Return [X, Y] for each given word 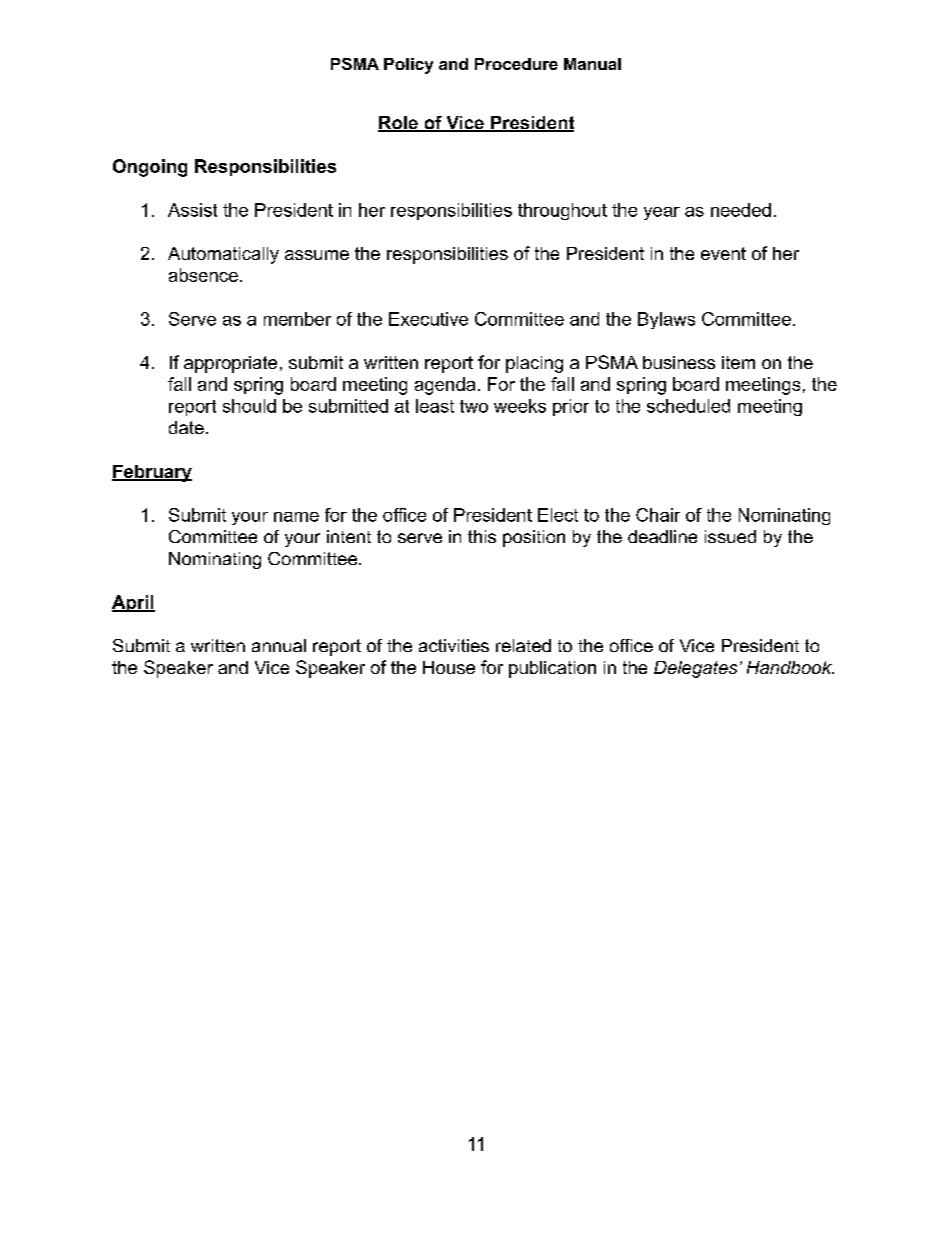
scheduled [688, 406]
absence [203, 275]
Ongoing [150, 168]
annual [279, 645]
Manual [592, 64]
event [723, 253]
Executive [428, 319]
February [152, 473]
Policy [408, 66]
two [474, 406]
